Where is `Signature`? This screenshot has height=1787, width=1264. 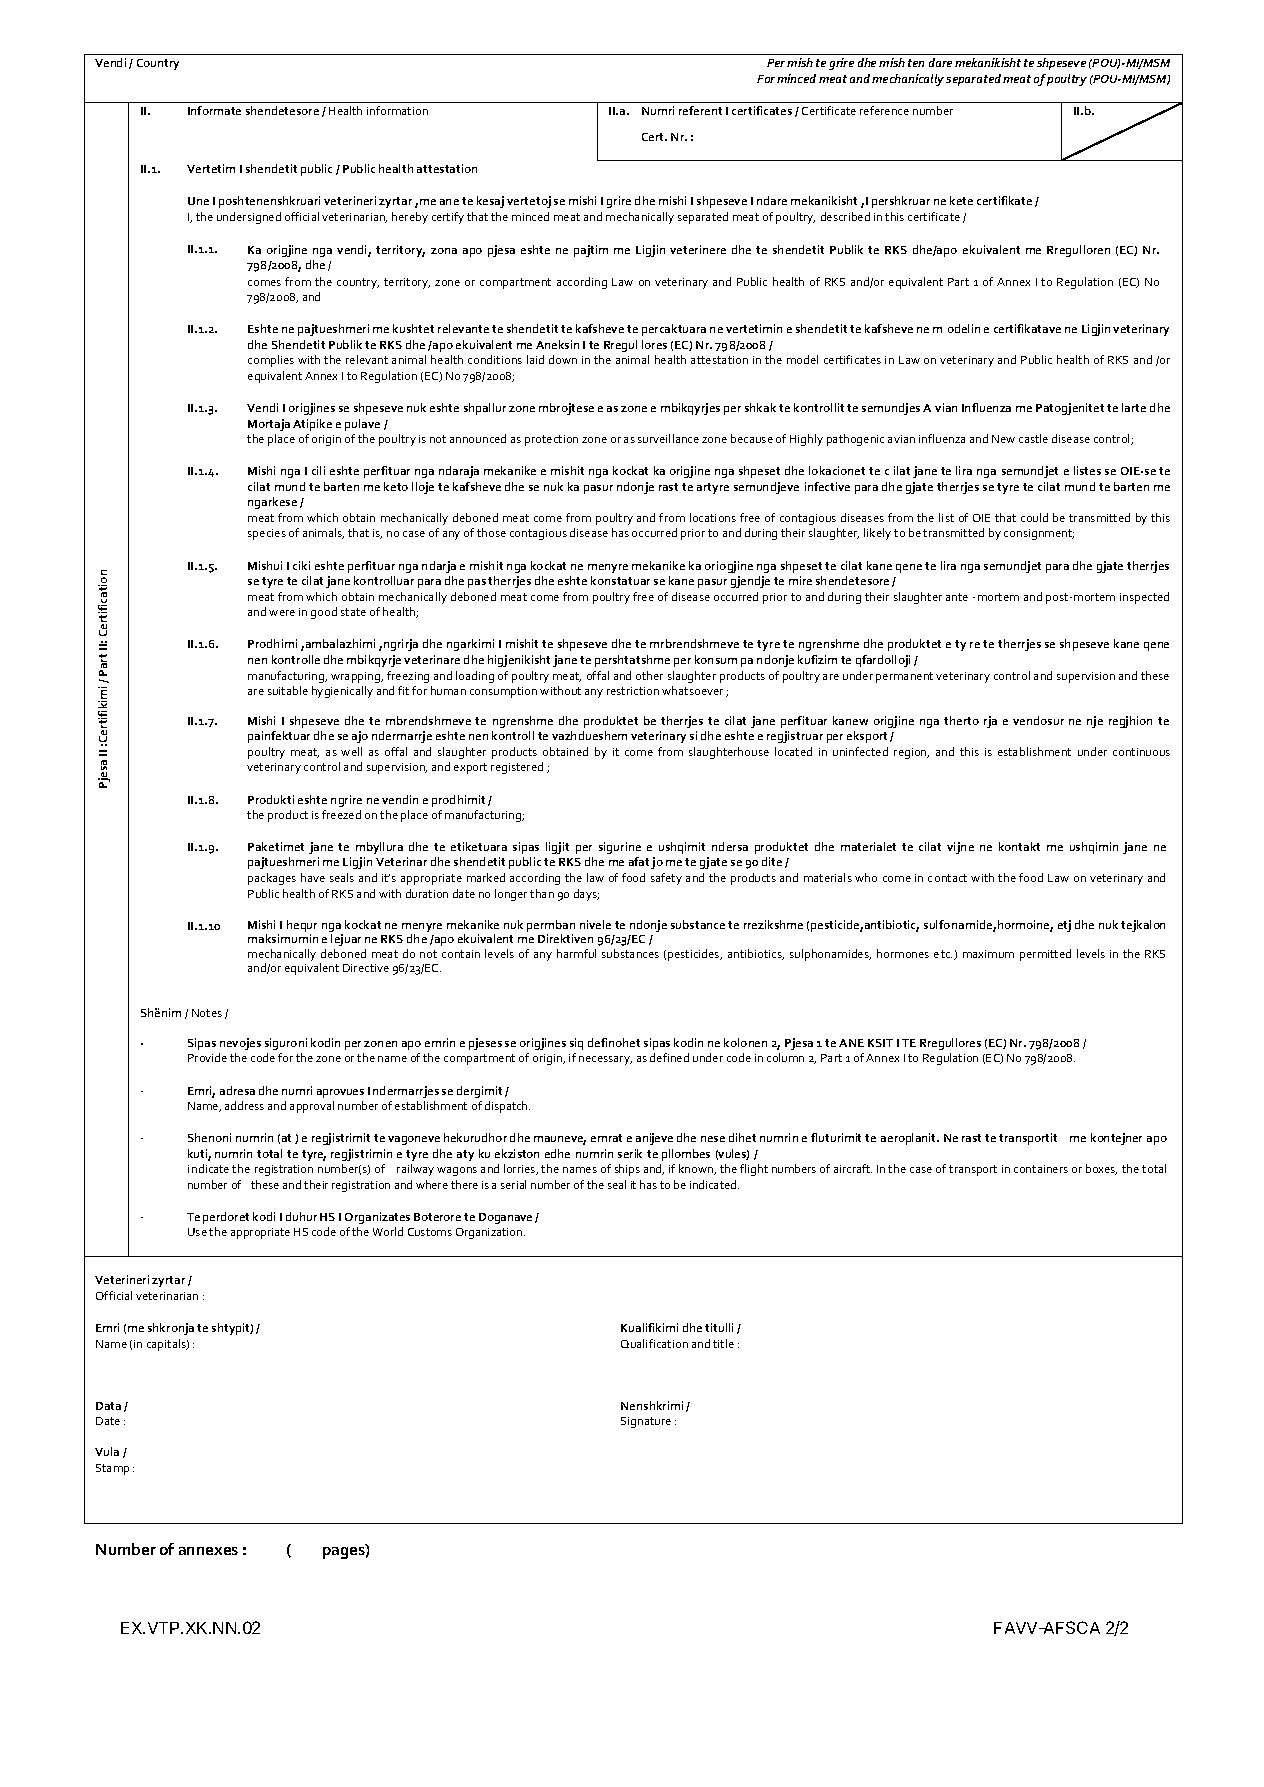 Signature is located at coordinates (646, 1422).
